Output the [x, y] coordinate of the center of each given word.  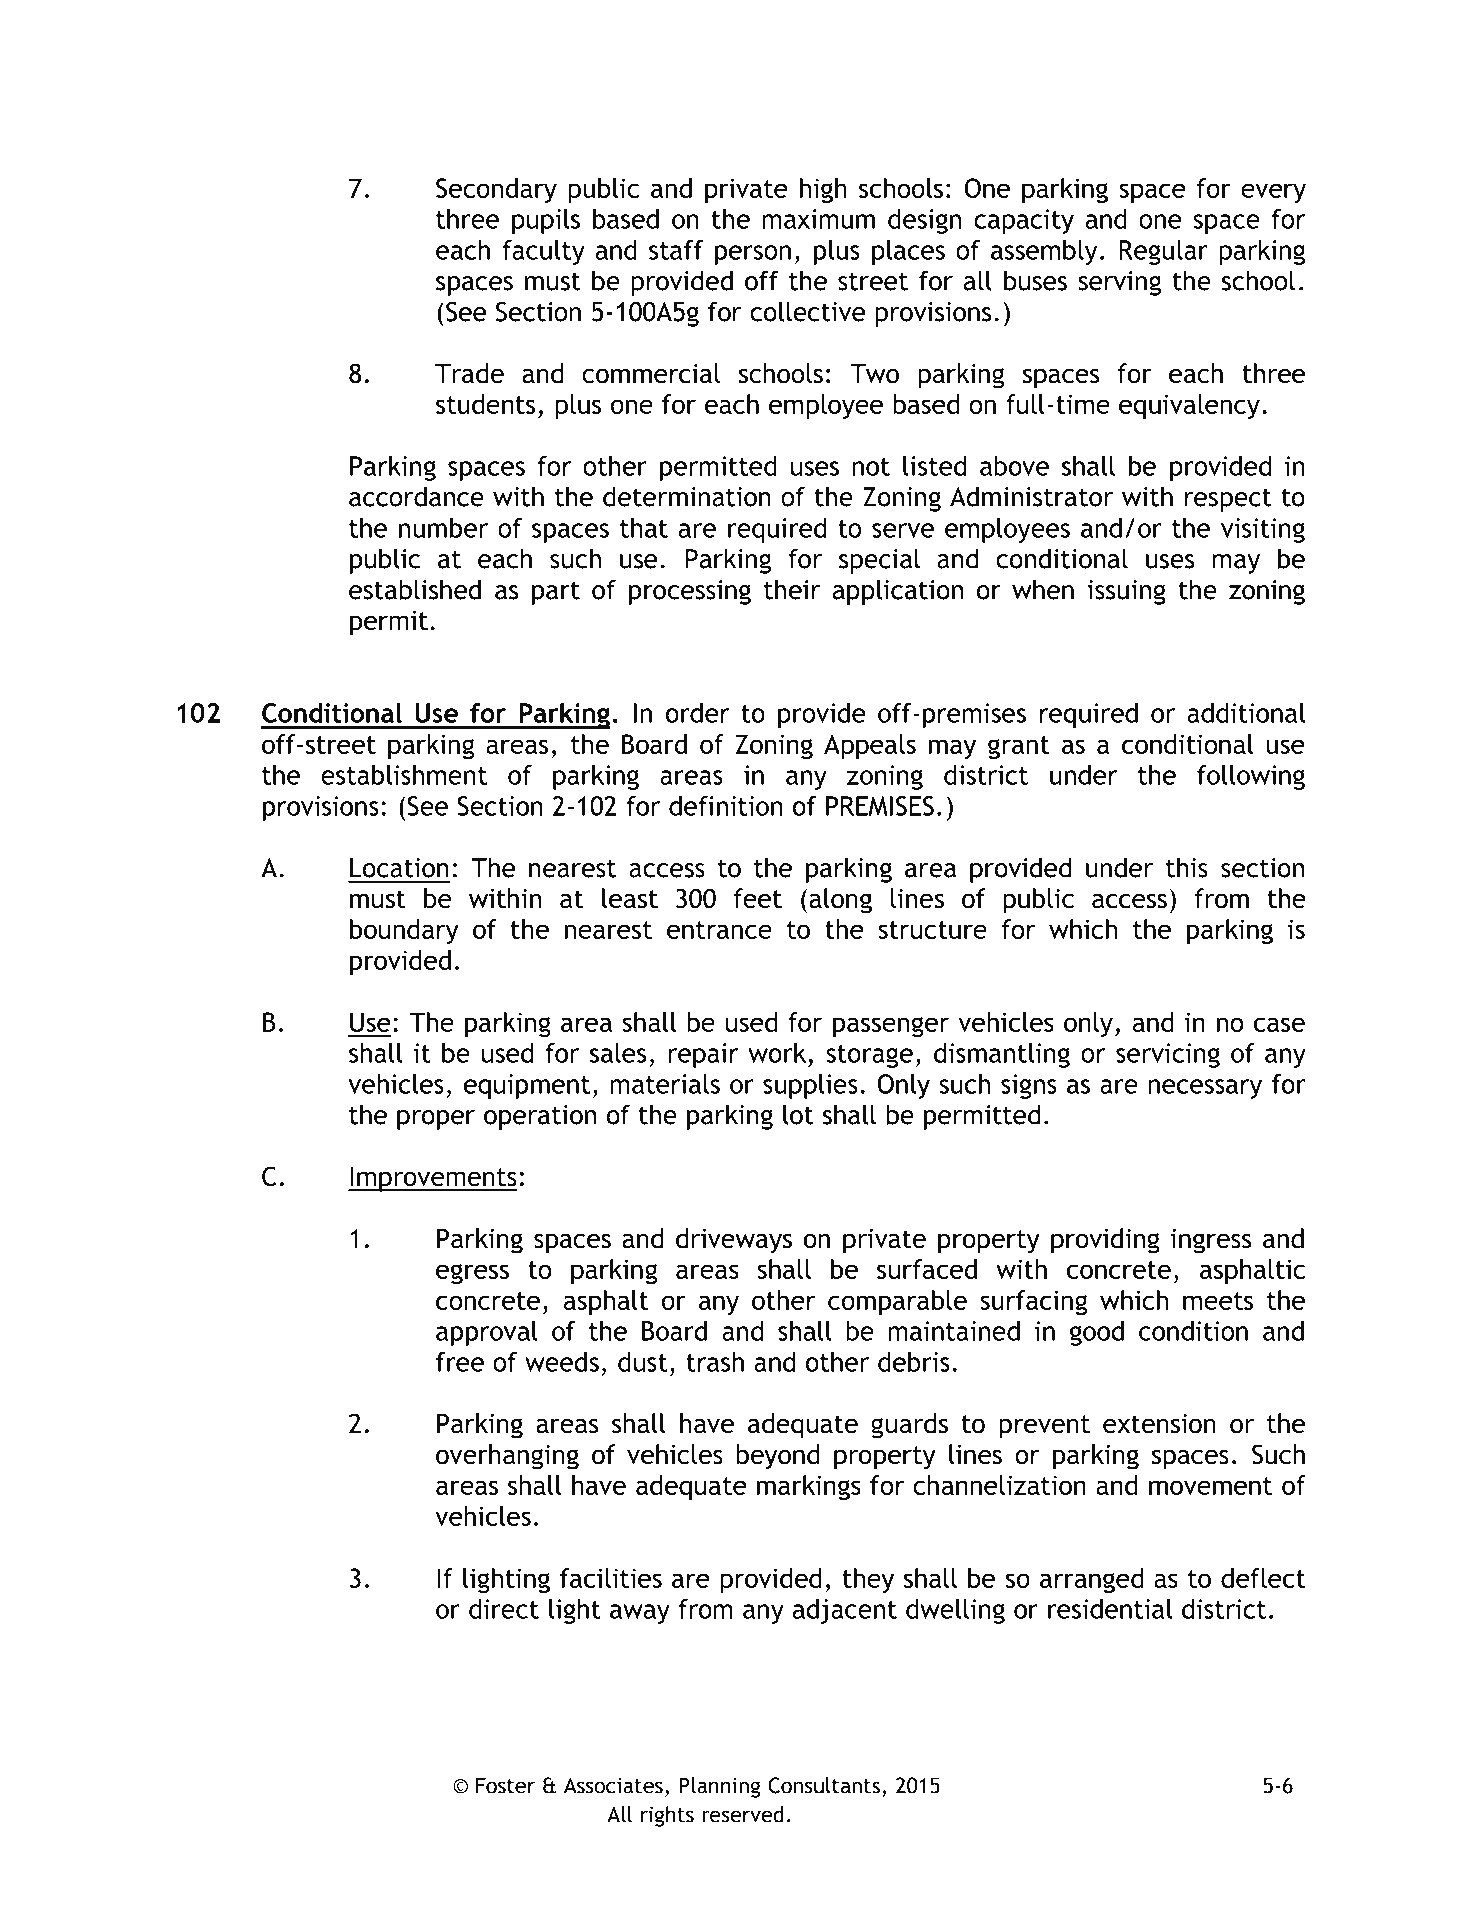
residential [1110, 1609]
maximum [818, 219]
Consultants [824, 1785]
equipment [527, 1086]
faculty [543, 252]
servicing [1168, 1055]
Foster [505, 1785]
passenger [891, 1027]
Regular [1163, 252]
